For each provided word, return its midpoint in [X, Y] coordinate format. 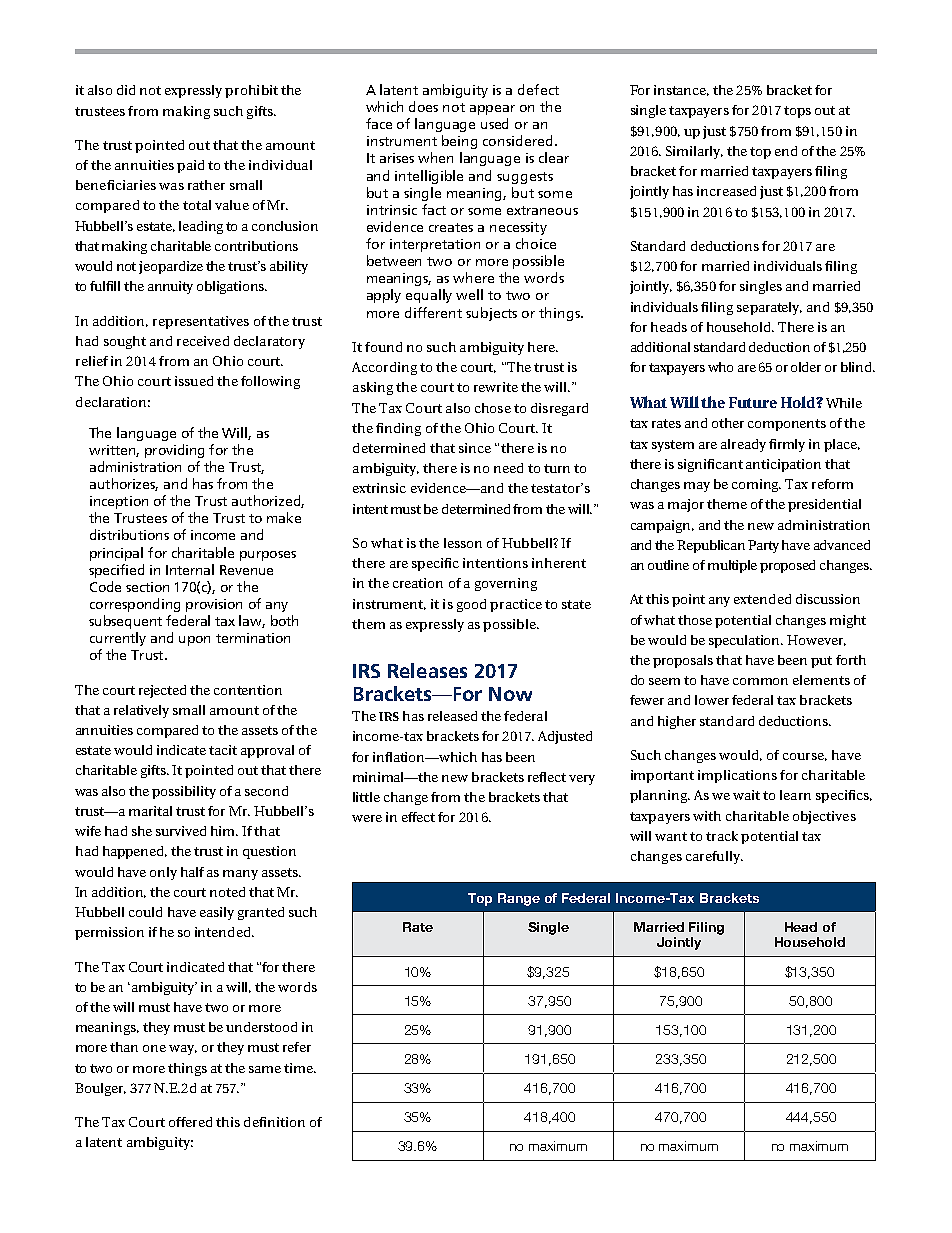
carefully [714, 857]
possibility [184, 792]
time [300, 1068]
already [743, 445]
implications [737, 776]
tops [797, 112]
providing [174, 451]
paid [190, 166]
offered [190, 1122]
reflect [547, 777]
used [494, 123]
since [475, 448]
